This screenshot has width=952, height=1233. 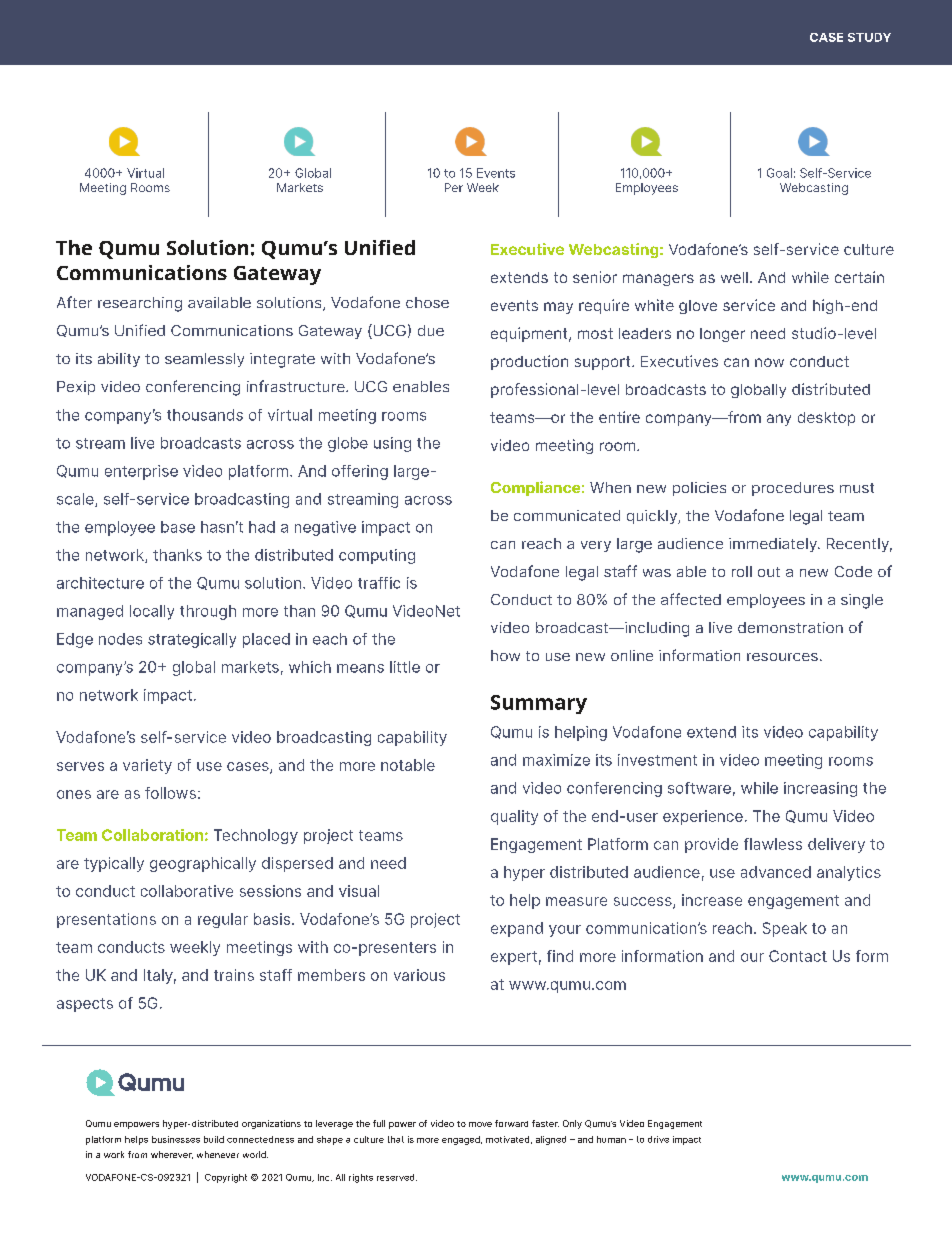 What do you see at coordinates (205, 415) in the screenshot?
I see `thousands` at bounding box center [205, 415].
